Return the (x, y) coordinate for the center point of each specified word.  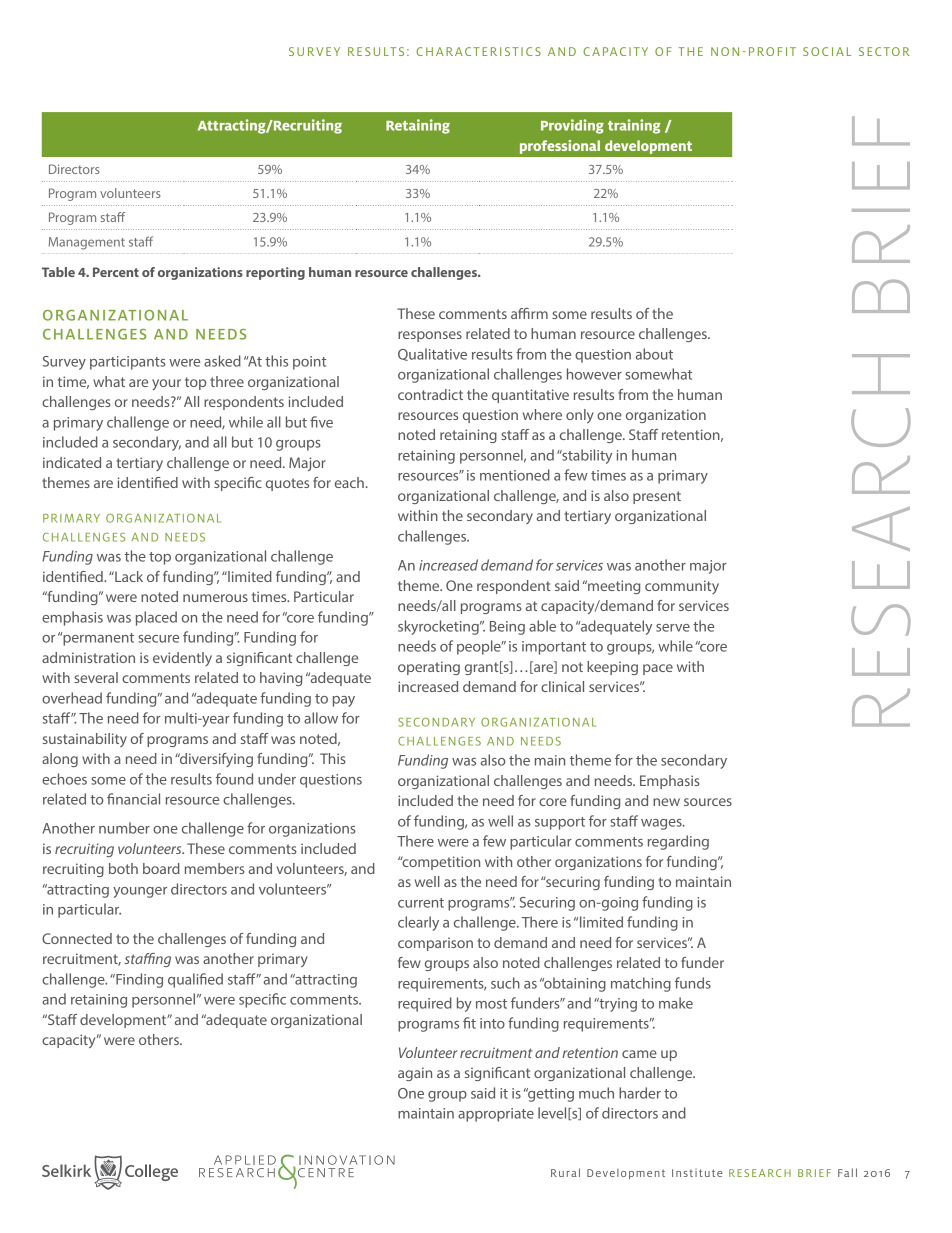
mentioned (515, 475)
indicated (72, 462)
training (634, 126)
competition (440, 863)
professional (560, 147)
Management (87, 243)
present (657, 497)
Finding (138, 980)
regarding (678, 842)
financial (133, 799)
